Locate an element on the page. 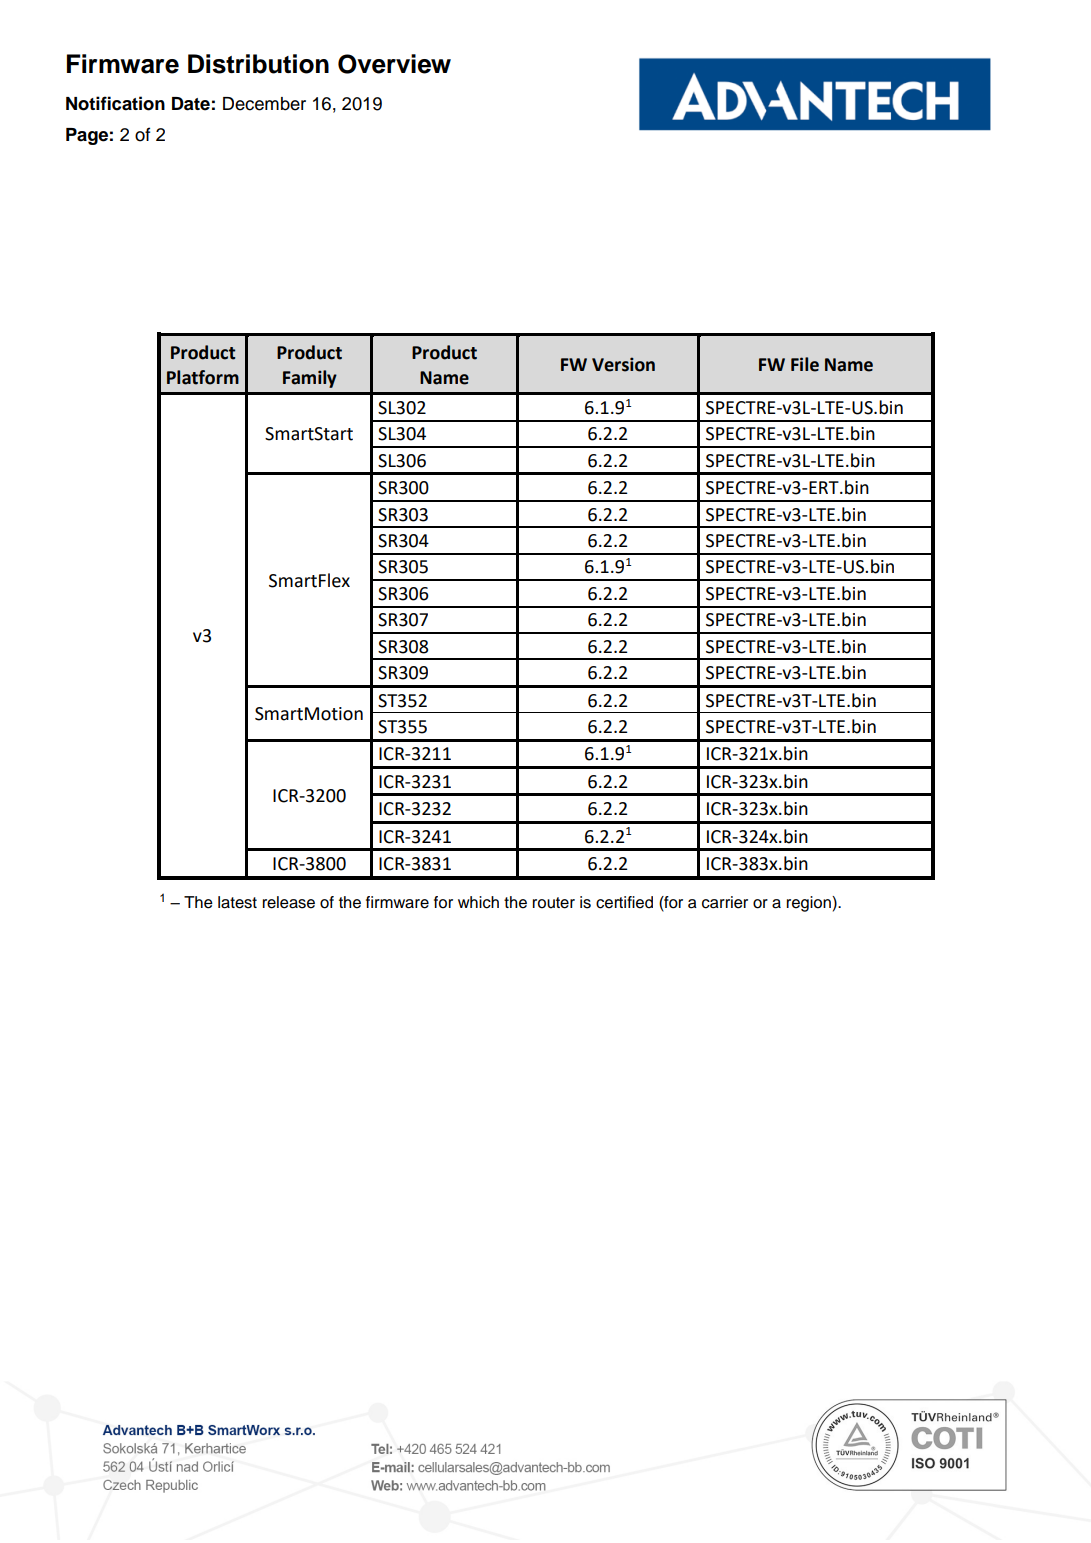 This page has width=1091, height=1543. carrier is located at coordinates (725, 902).
